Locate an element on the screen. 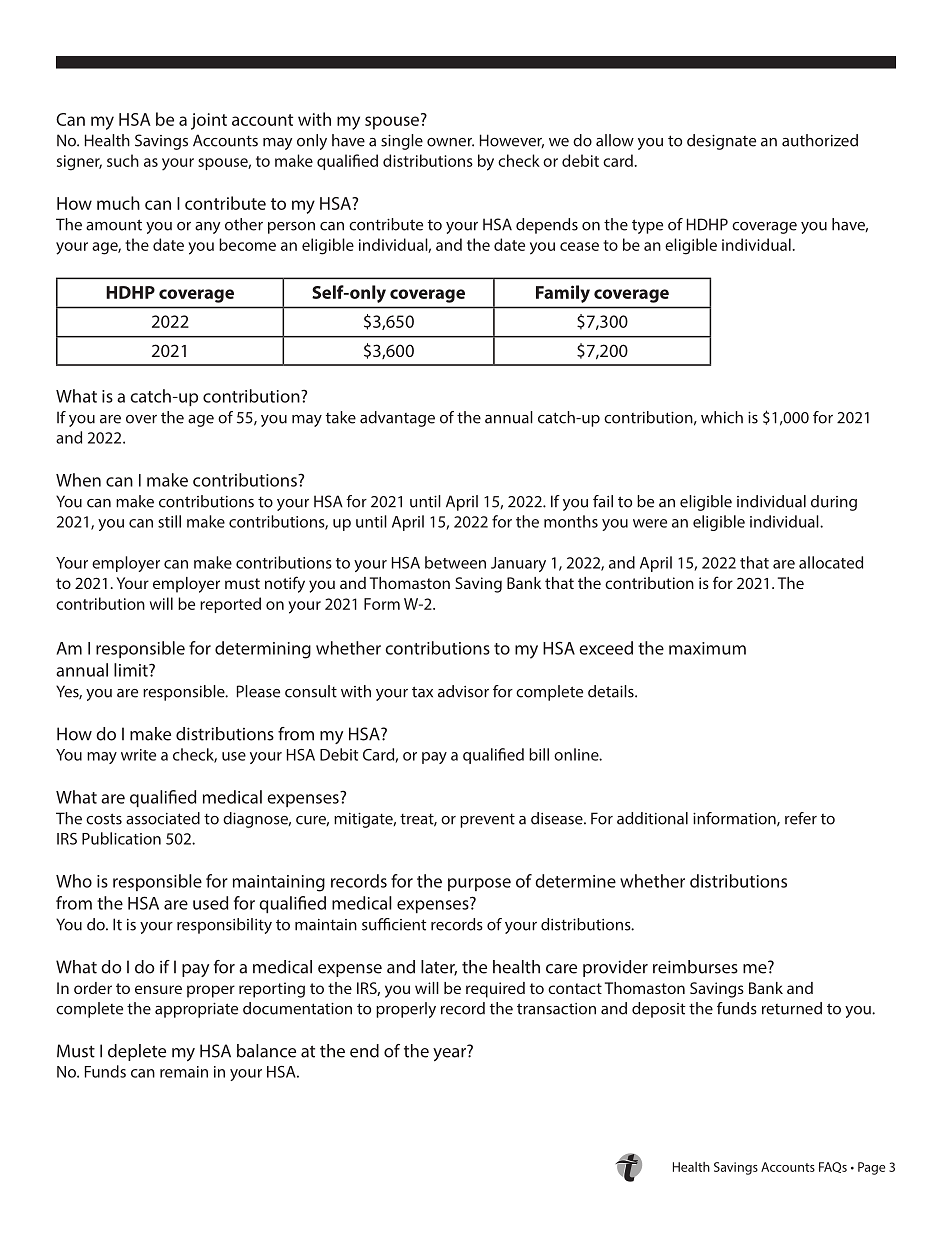  responsibility is located at coordinates (224, 926).
